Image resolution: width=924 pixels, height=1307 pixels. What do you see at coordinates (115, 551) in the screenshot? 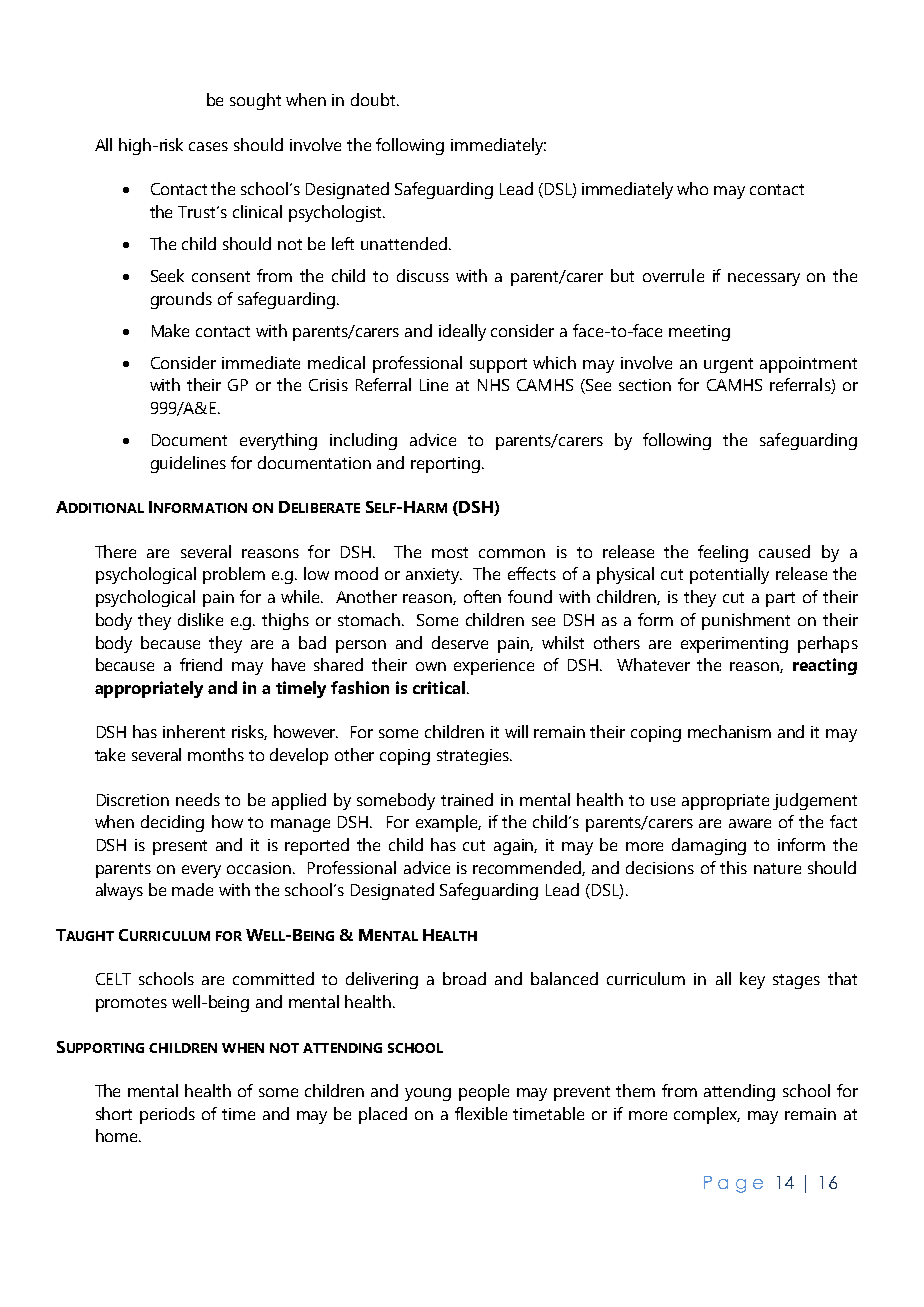
I see `There` at bounding box center [115, 551].
